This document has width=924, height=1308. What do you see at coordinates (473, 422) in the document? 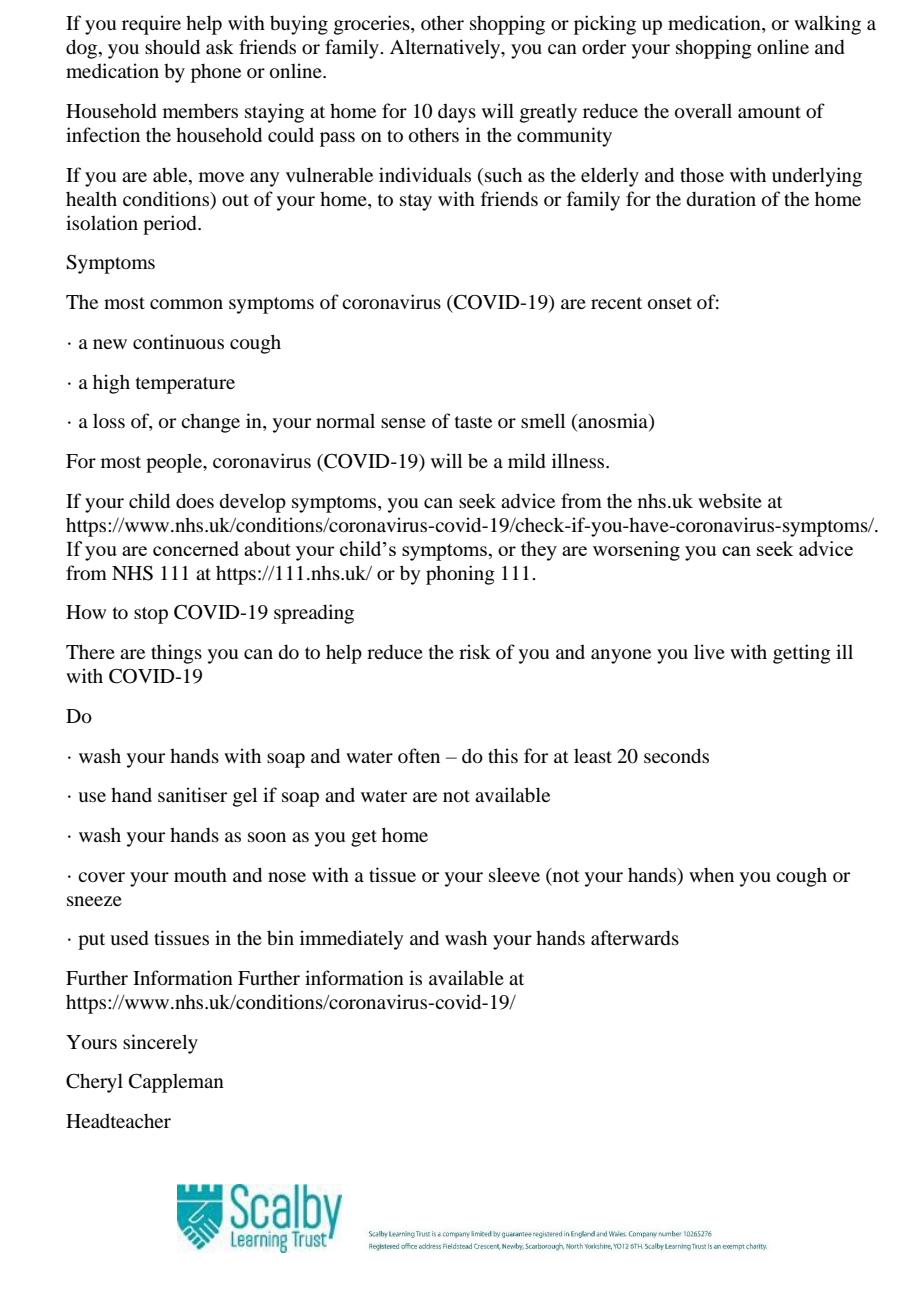
I see `taste` at bounding box center [473, 422].
